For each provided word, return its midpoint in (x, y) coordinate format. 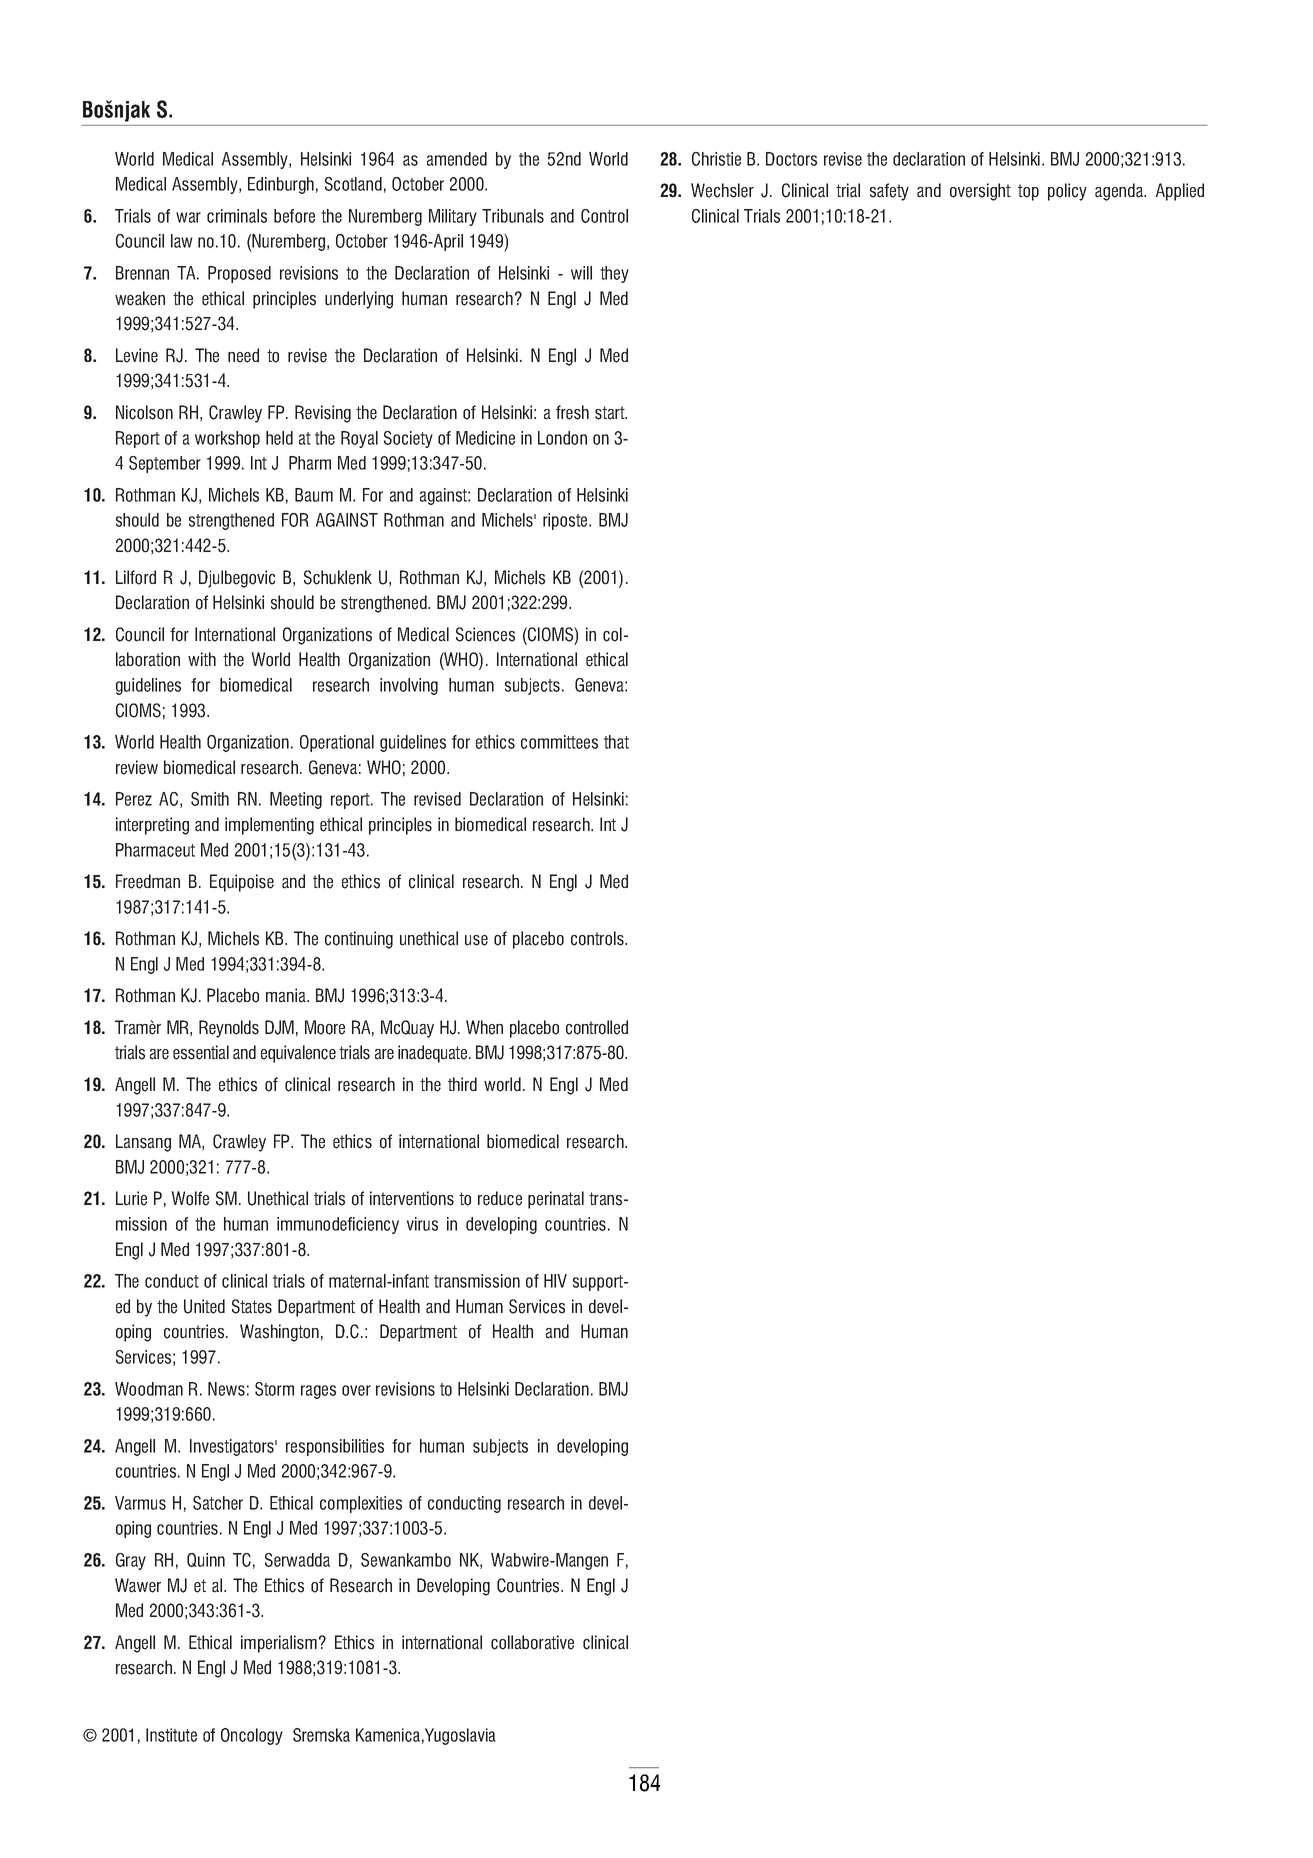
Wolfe (190, 1198)
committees (559, 742)
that (616, 742)
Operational (337, 743)
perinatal (556, 1200)
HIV (555, 1281)
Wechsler (722, 190)
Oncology (252, 1736)
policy (1067, 192)
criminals (237, 216)
